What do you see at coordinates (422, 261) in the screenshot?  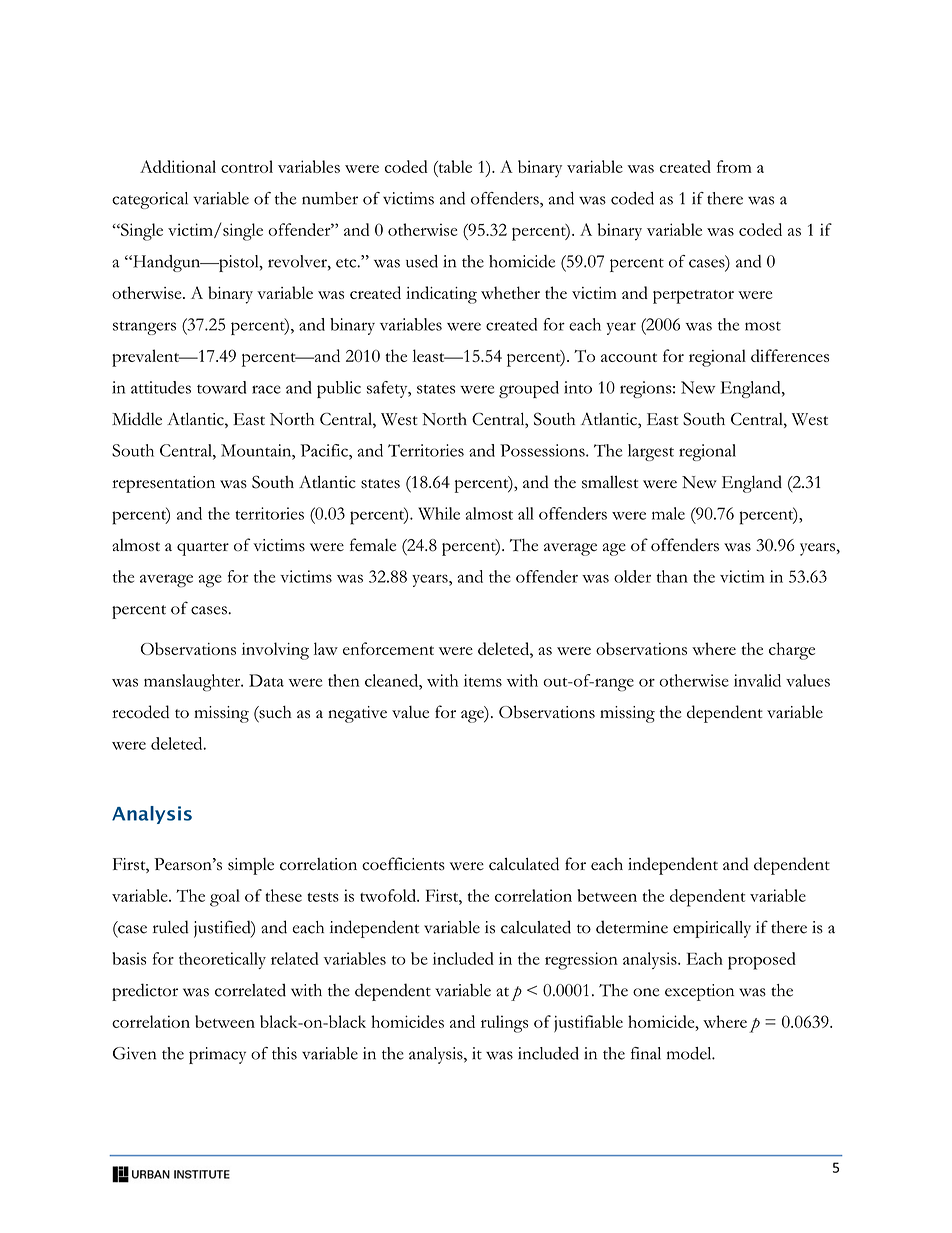 I see `used` at bounding box center [422, 261].
